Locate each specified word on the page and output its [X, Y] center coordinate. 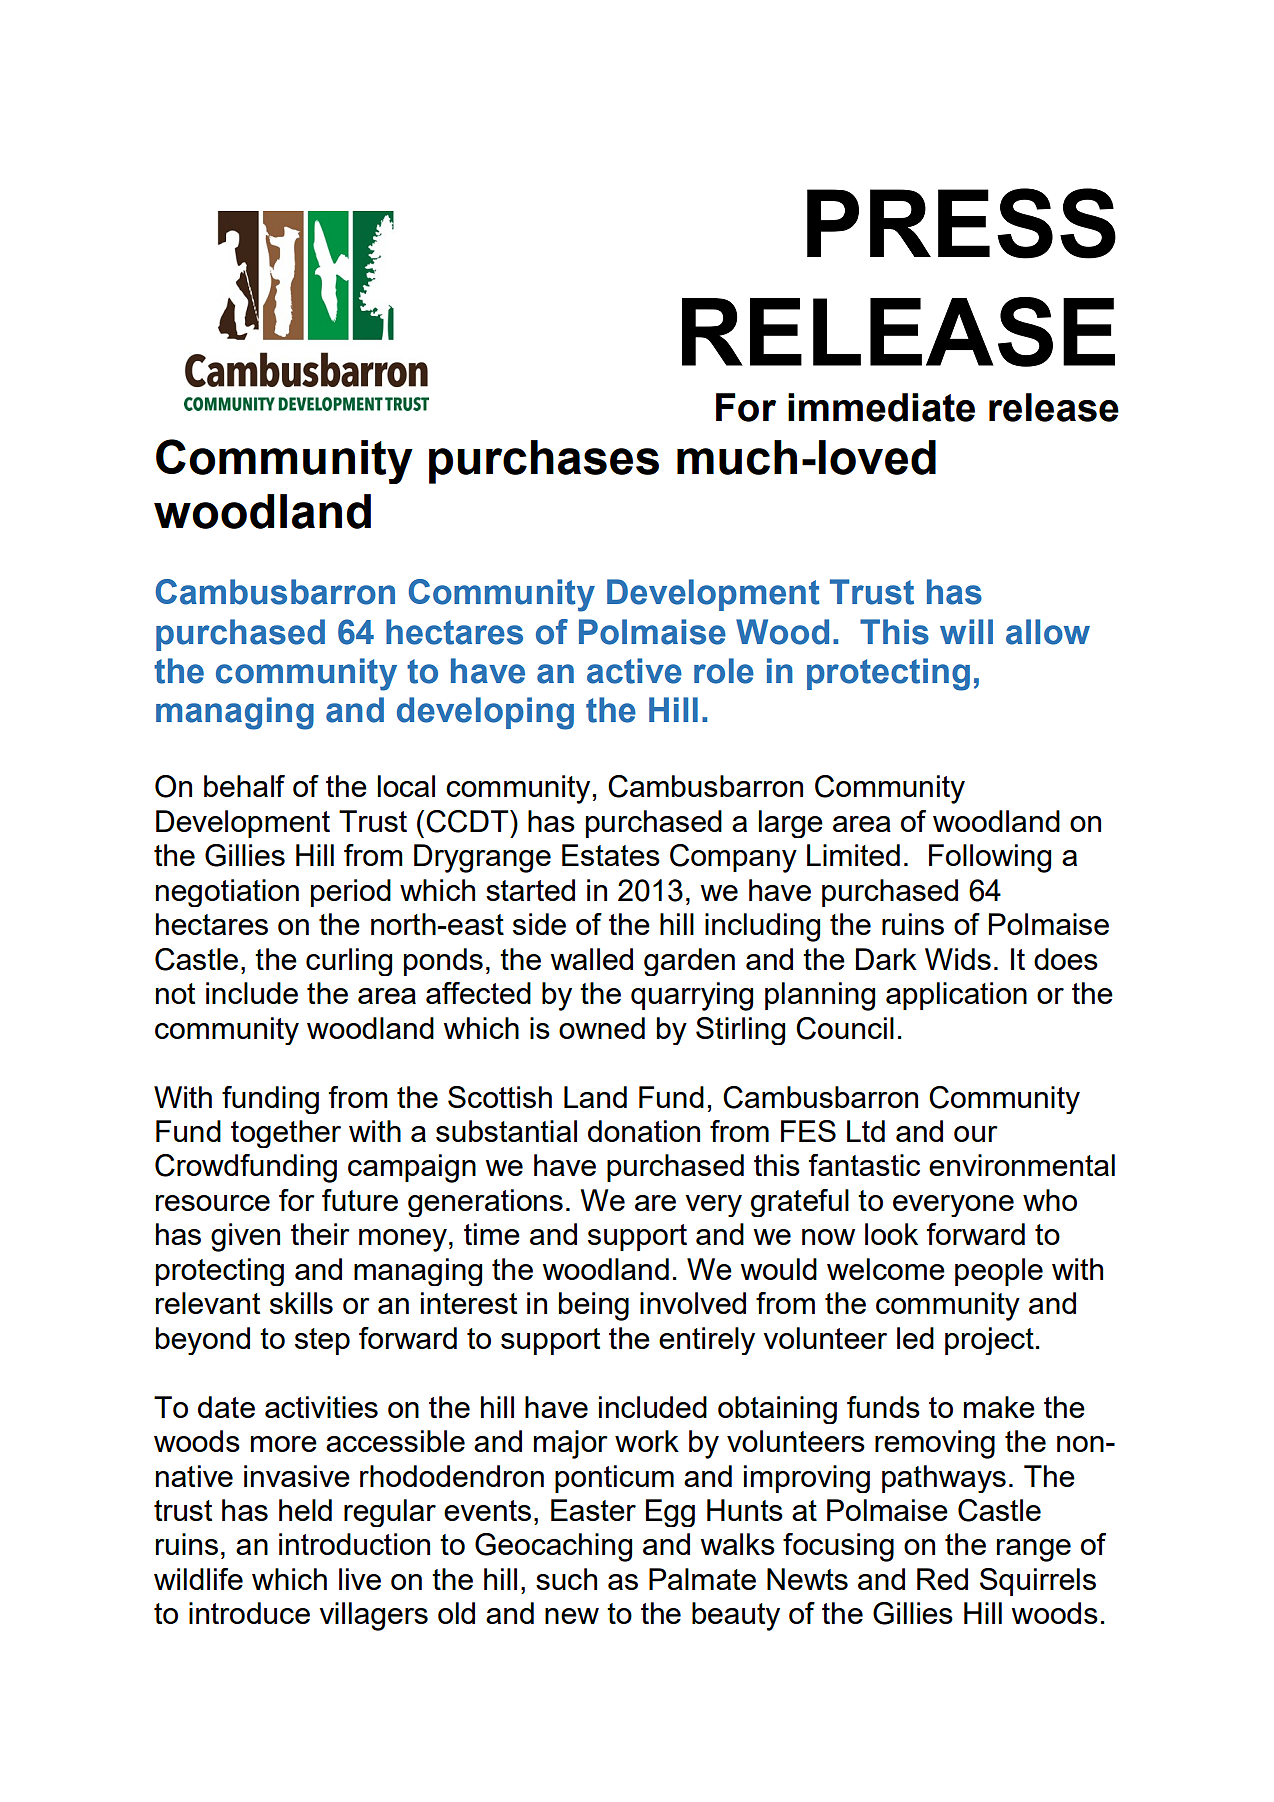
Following [990, 858]
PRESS [961, 223]
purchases [544, 462]
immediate [881, 407]
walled [591, 959]
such [566, 1579]
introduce [249, 1613]
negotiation [227, 893]
